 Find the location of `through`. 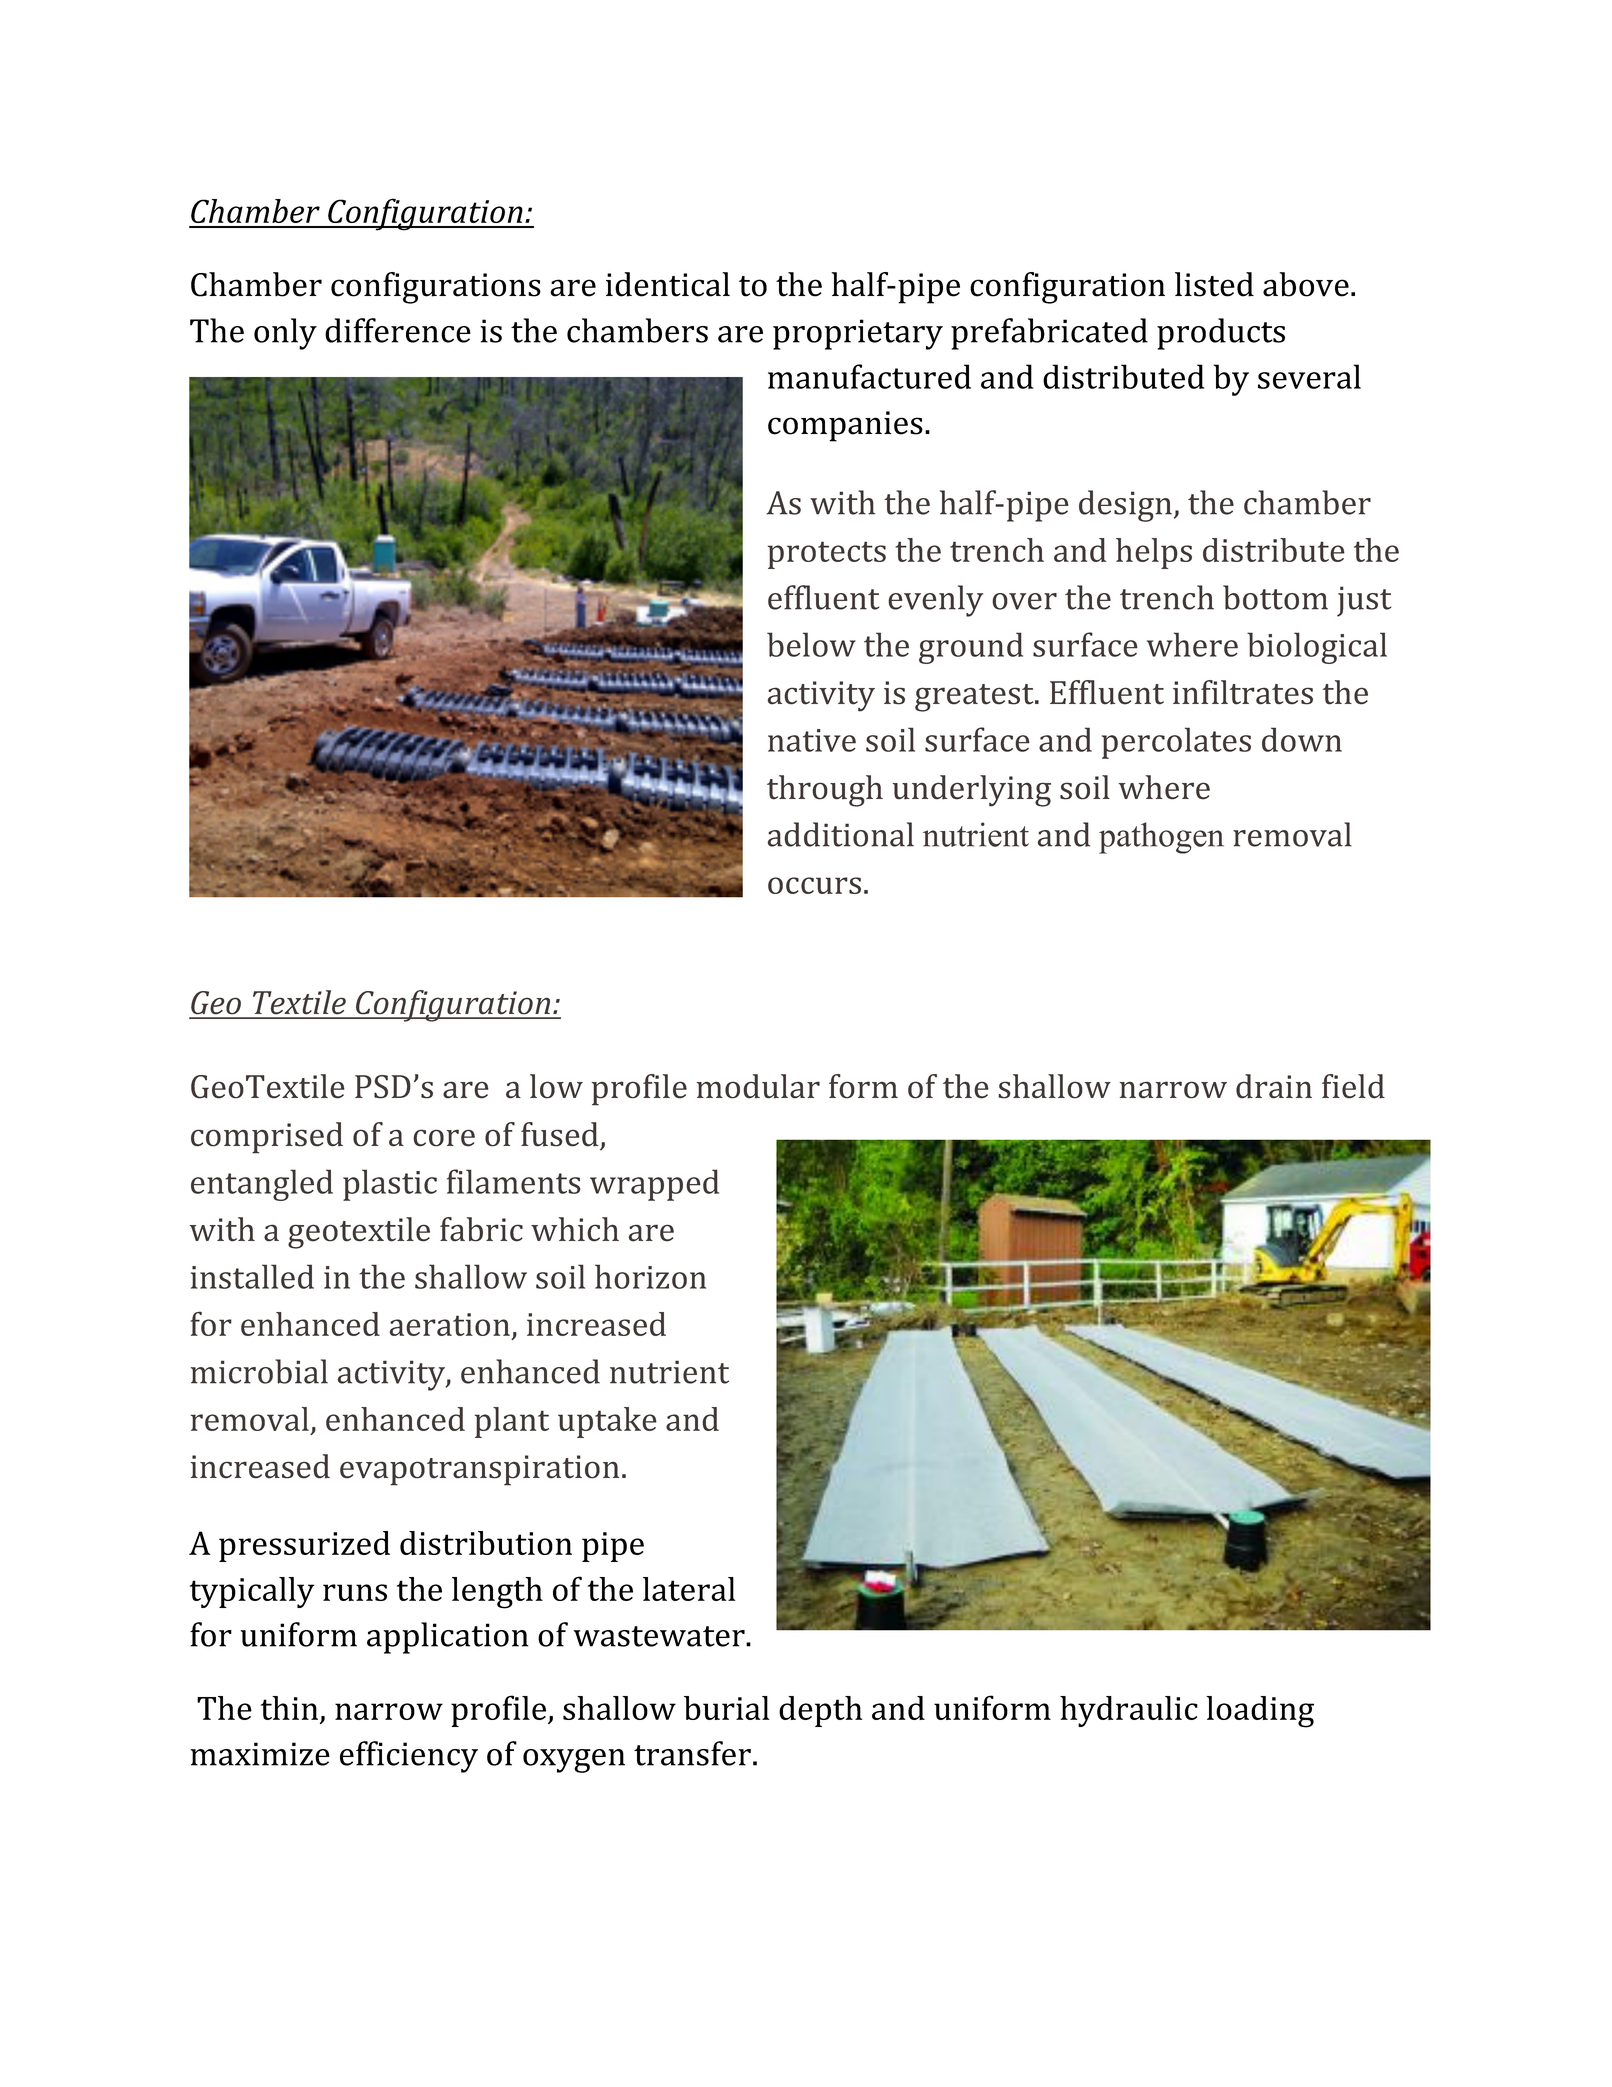

through is located at coordinates (825, 791).
